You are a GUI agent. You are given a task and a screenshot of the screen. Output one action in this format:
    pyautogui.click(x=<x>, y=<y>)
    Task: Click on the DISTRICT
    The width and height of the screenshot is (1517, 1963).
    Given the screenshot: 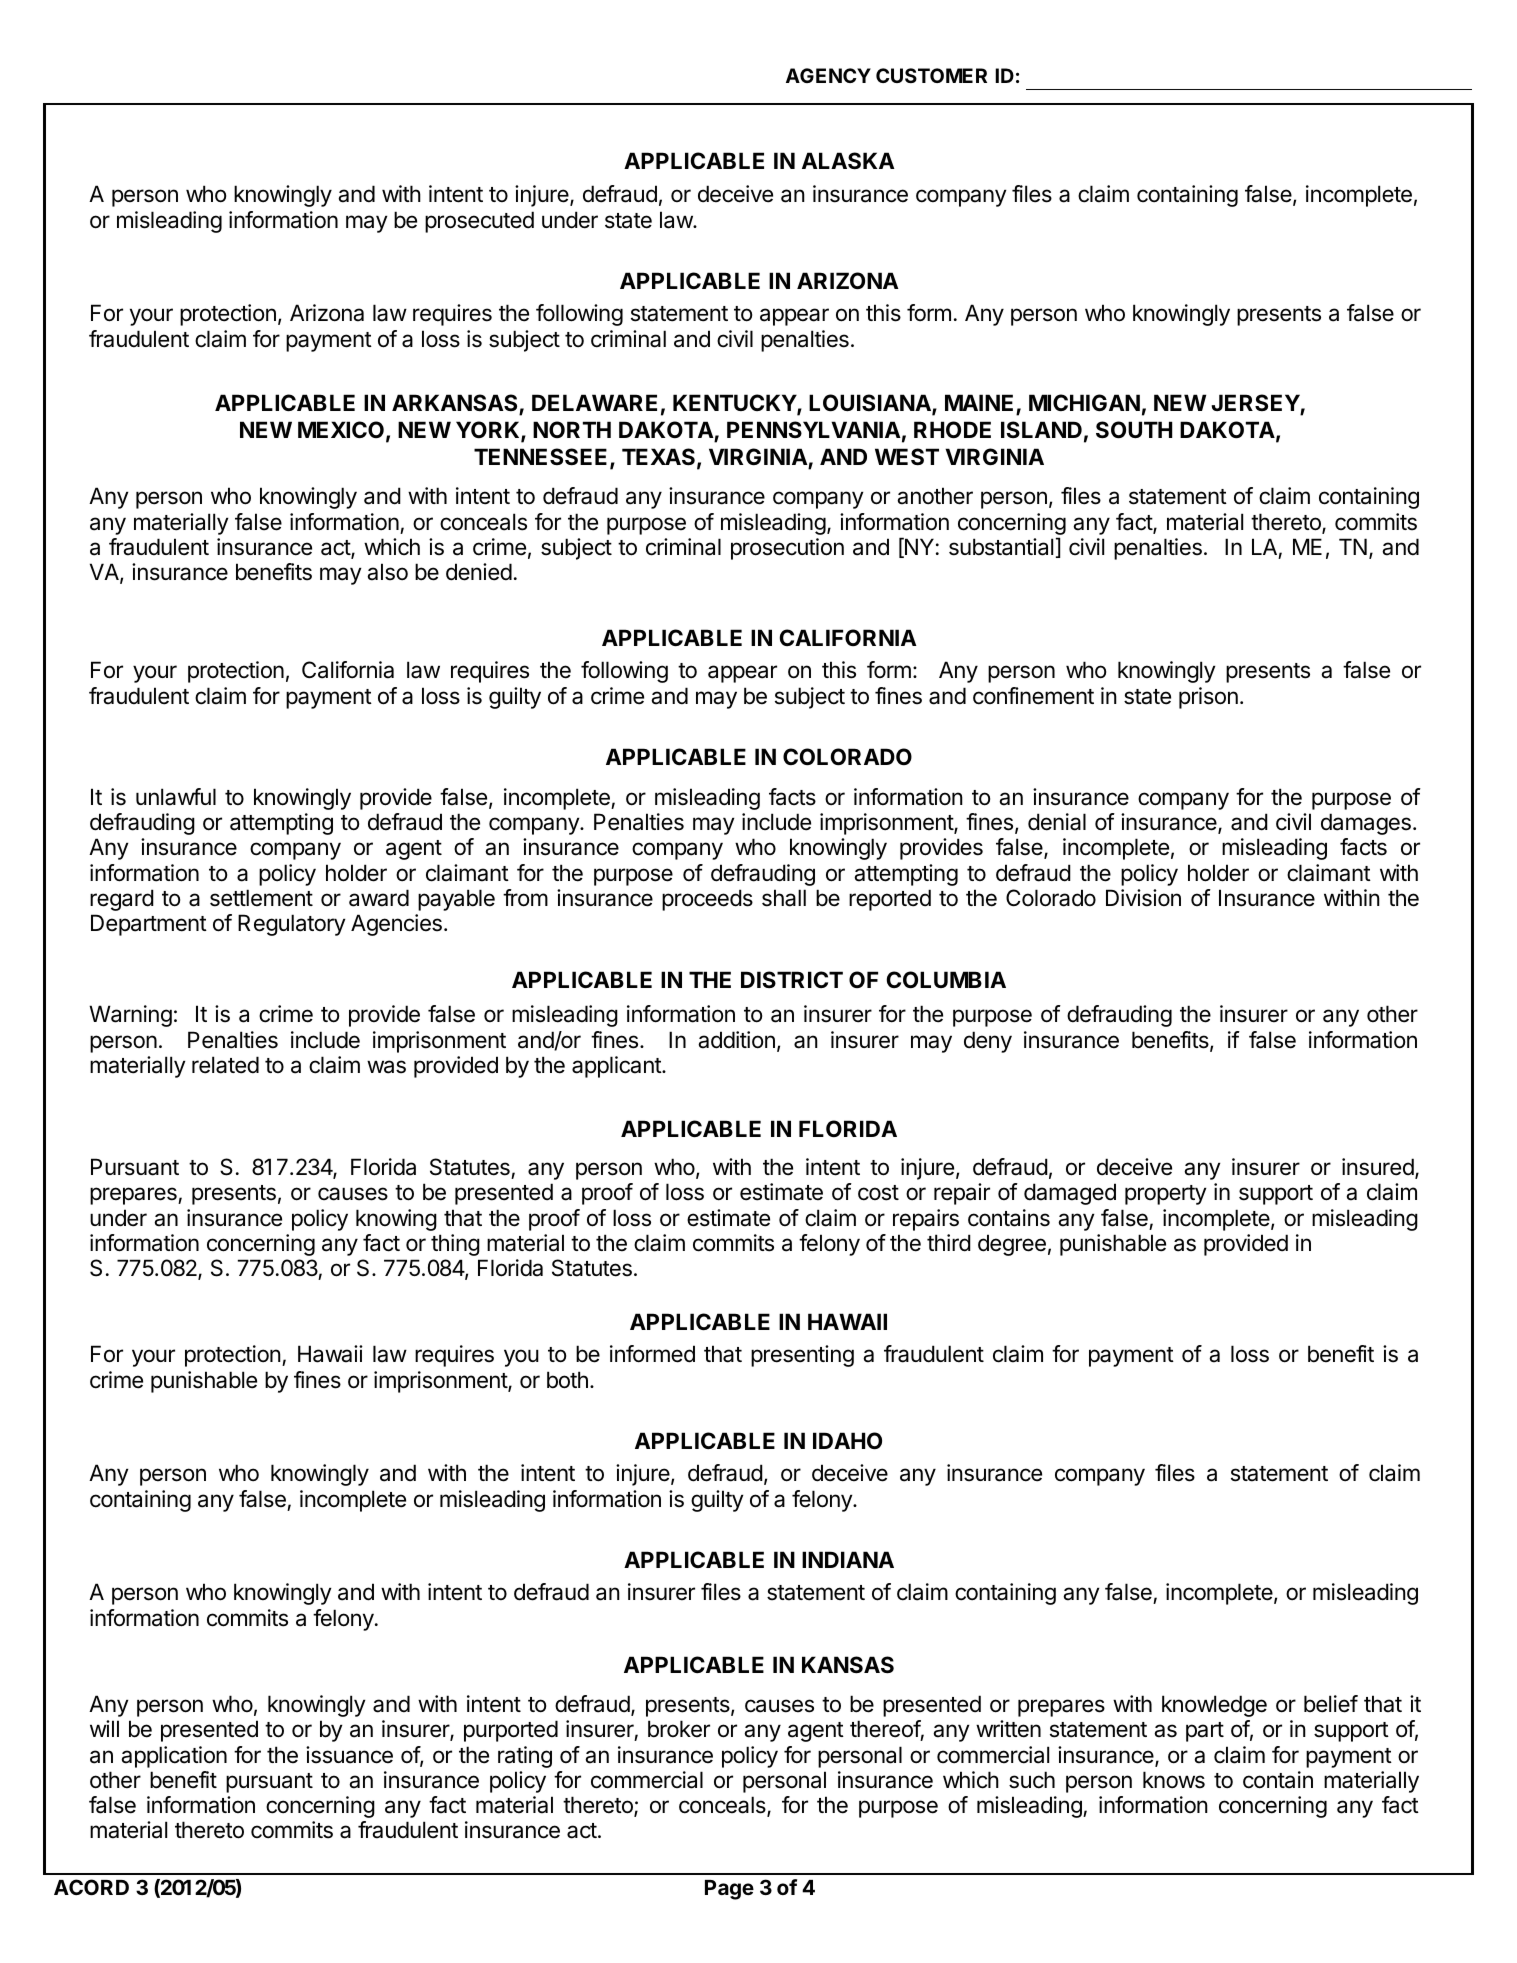 What is the action you would take?
    pyautogui.click(x=792, y=979)
